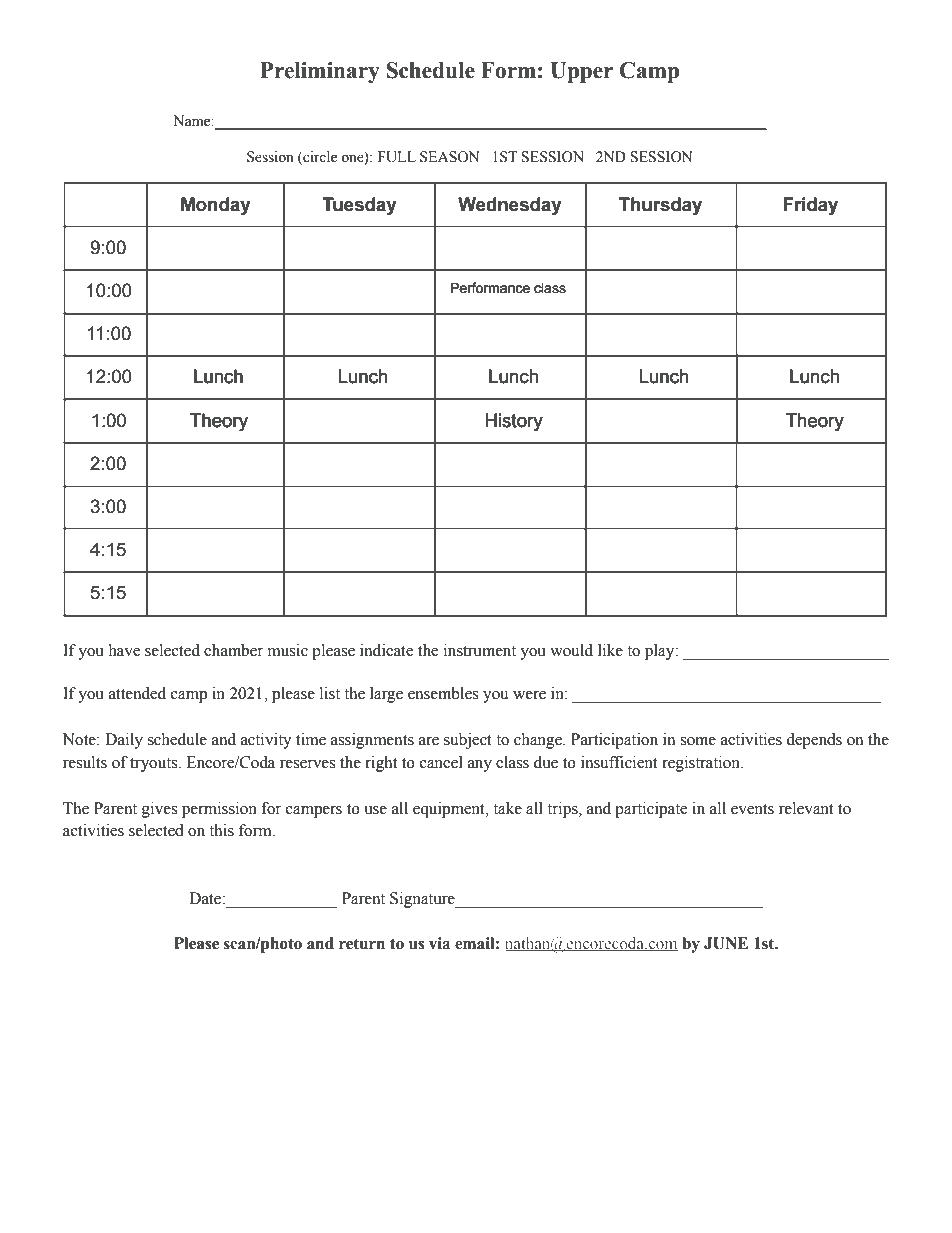  Describe the element at coordinates (660, 206) in the screenshot. I see `Thursday` at that location.
